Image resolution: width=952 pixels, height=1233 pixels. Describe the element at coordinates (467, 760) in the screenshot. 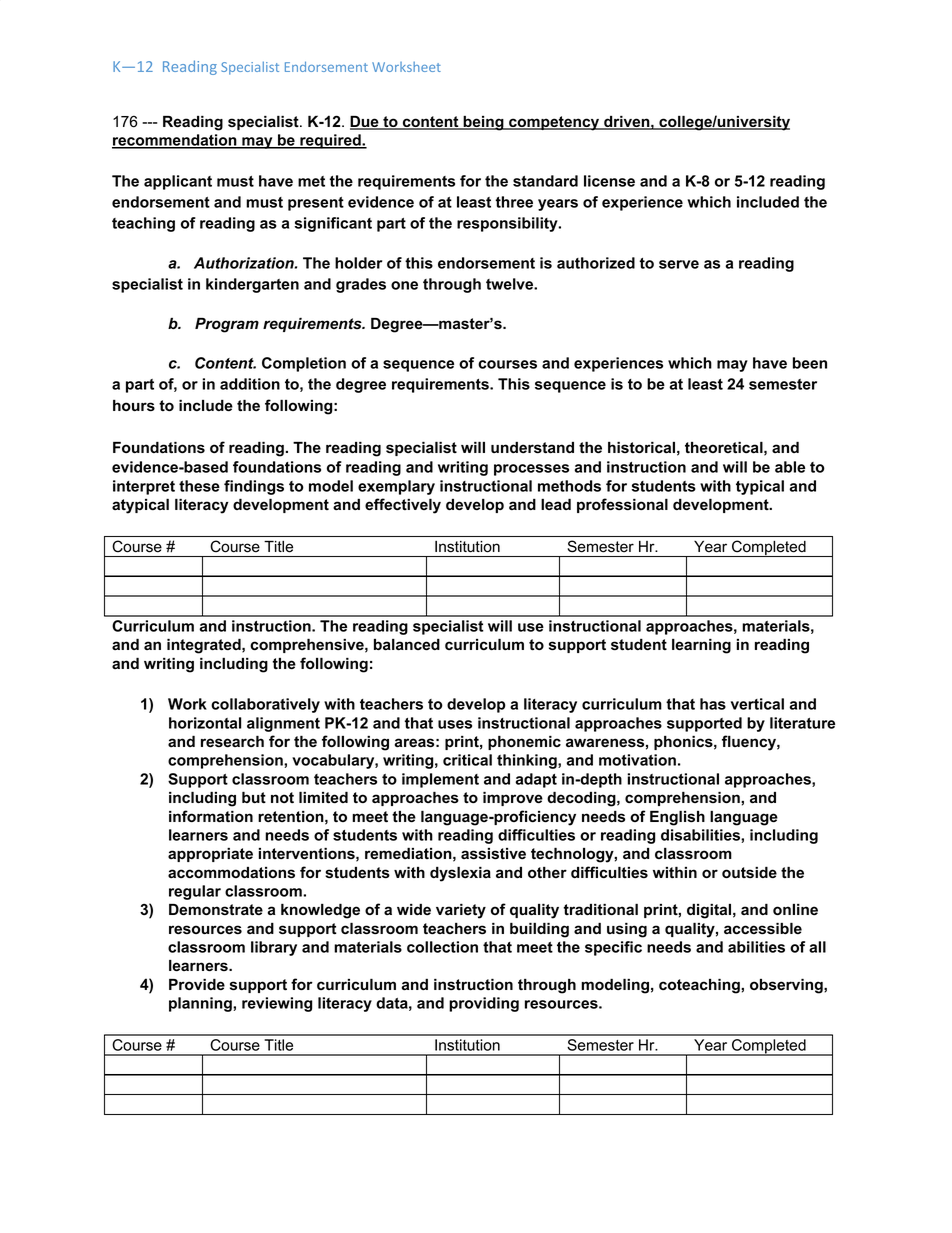

I see `critical` at that location.
